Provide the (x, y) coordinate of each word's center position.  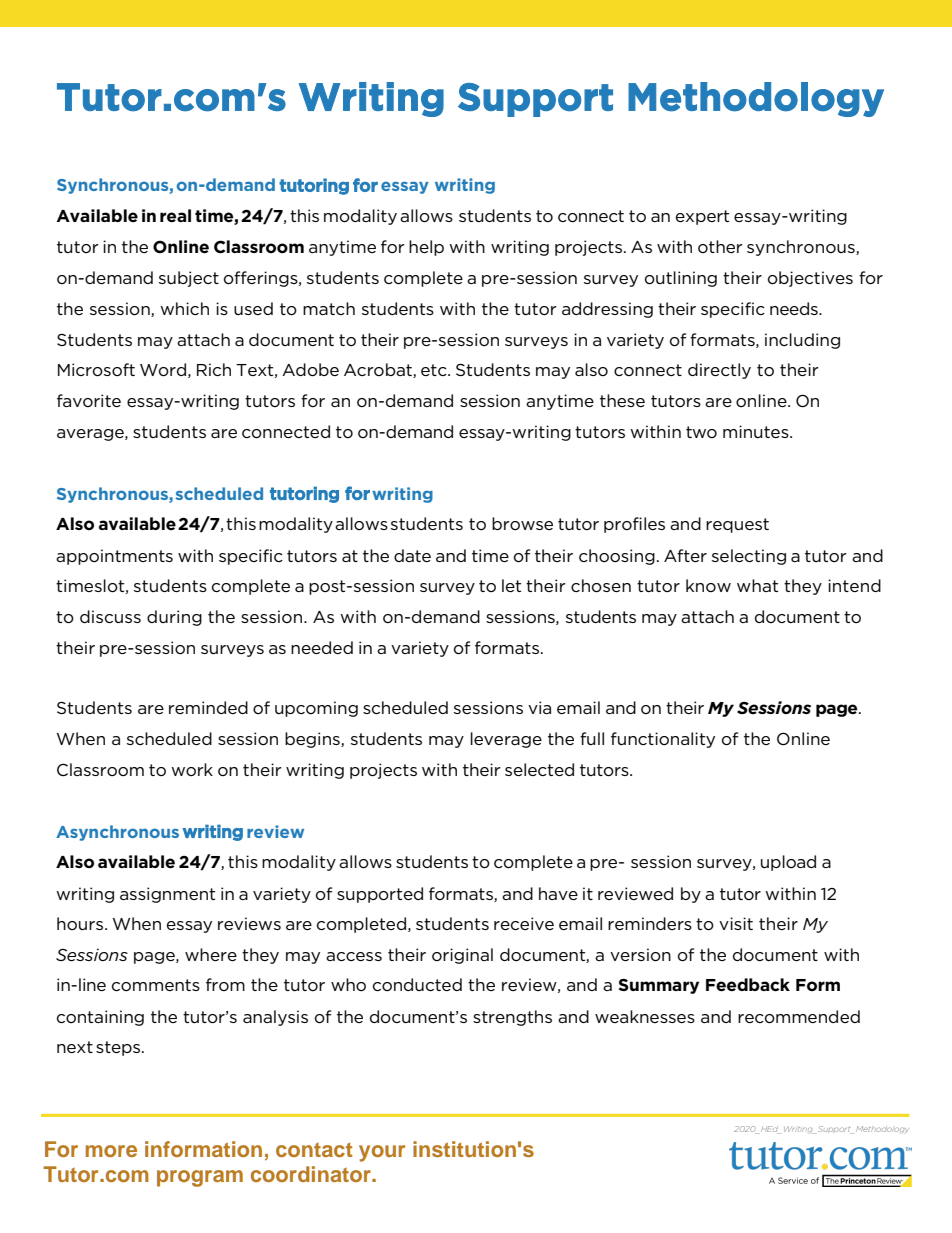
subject (189, 279)
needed (322, 647)
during (174, 618)
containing (100, 1018)
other (720, 246)
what (757, 585)
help (426, 248)
